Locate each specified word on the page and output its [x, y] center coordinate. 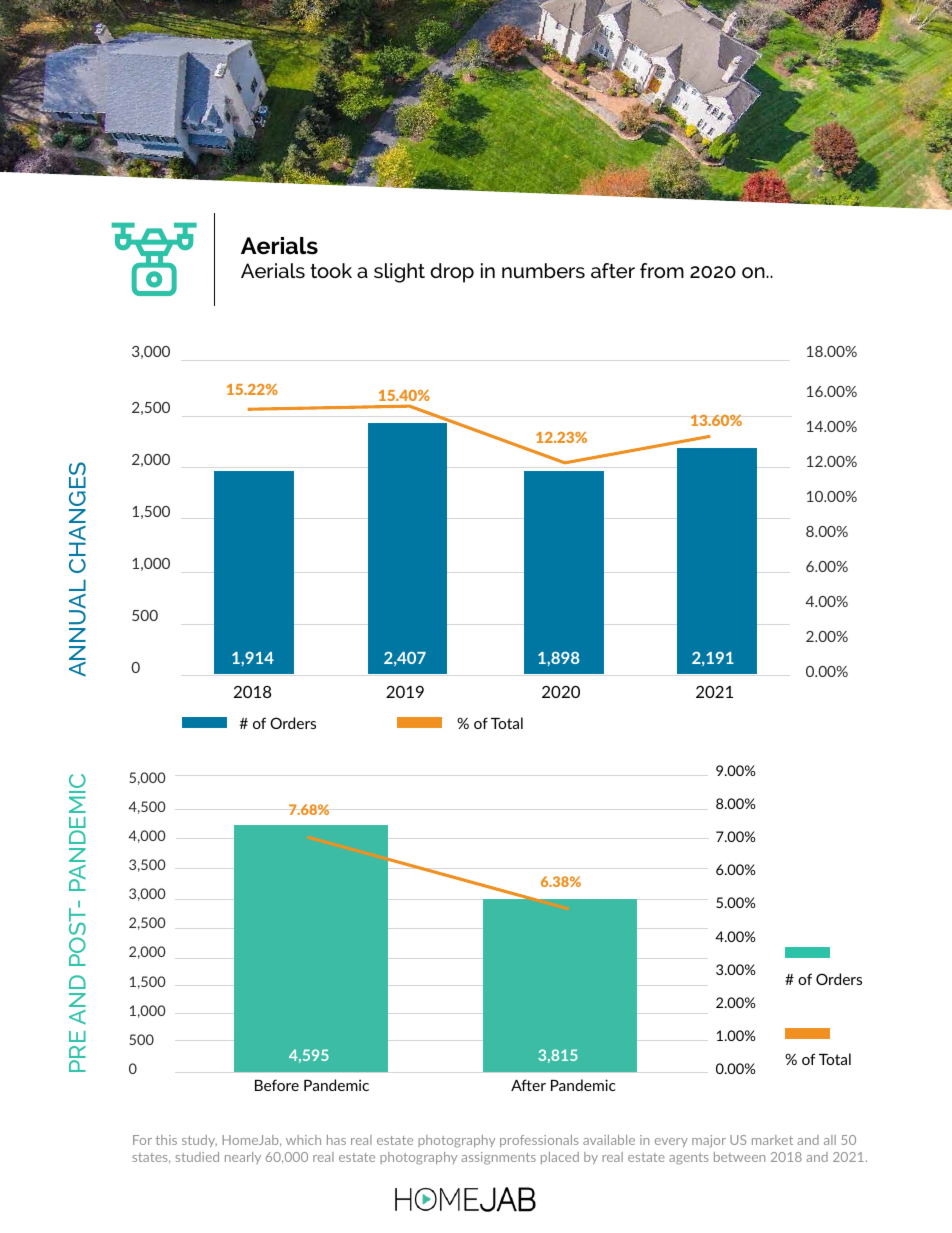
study [199, 1141]
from [662, 270]
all [830, 1140]
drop [452, 273]
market [772, 1140]
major [709, 1141]
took [331, 270]
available [609, 1140]
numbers [543, 270]
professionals [539, 1141]
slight [399, 273]
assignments [498, 1158]
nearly [243, 1158]
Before [277, 1085]
